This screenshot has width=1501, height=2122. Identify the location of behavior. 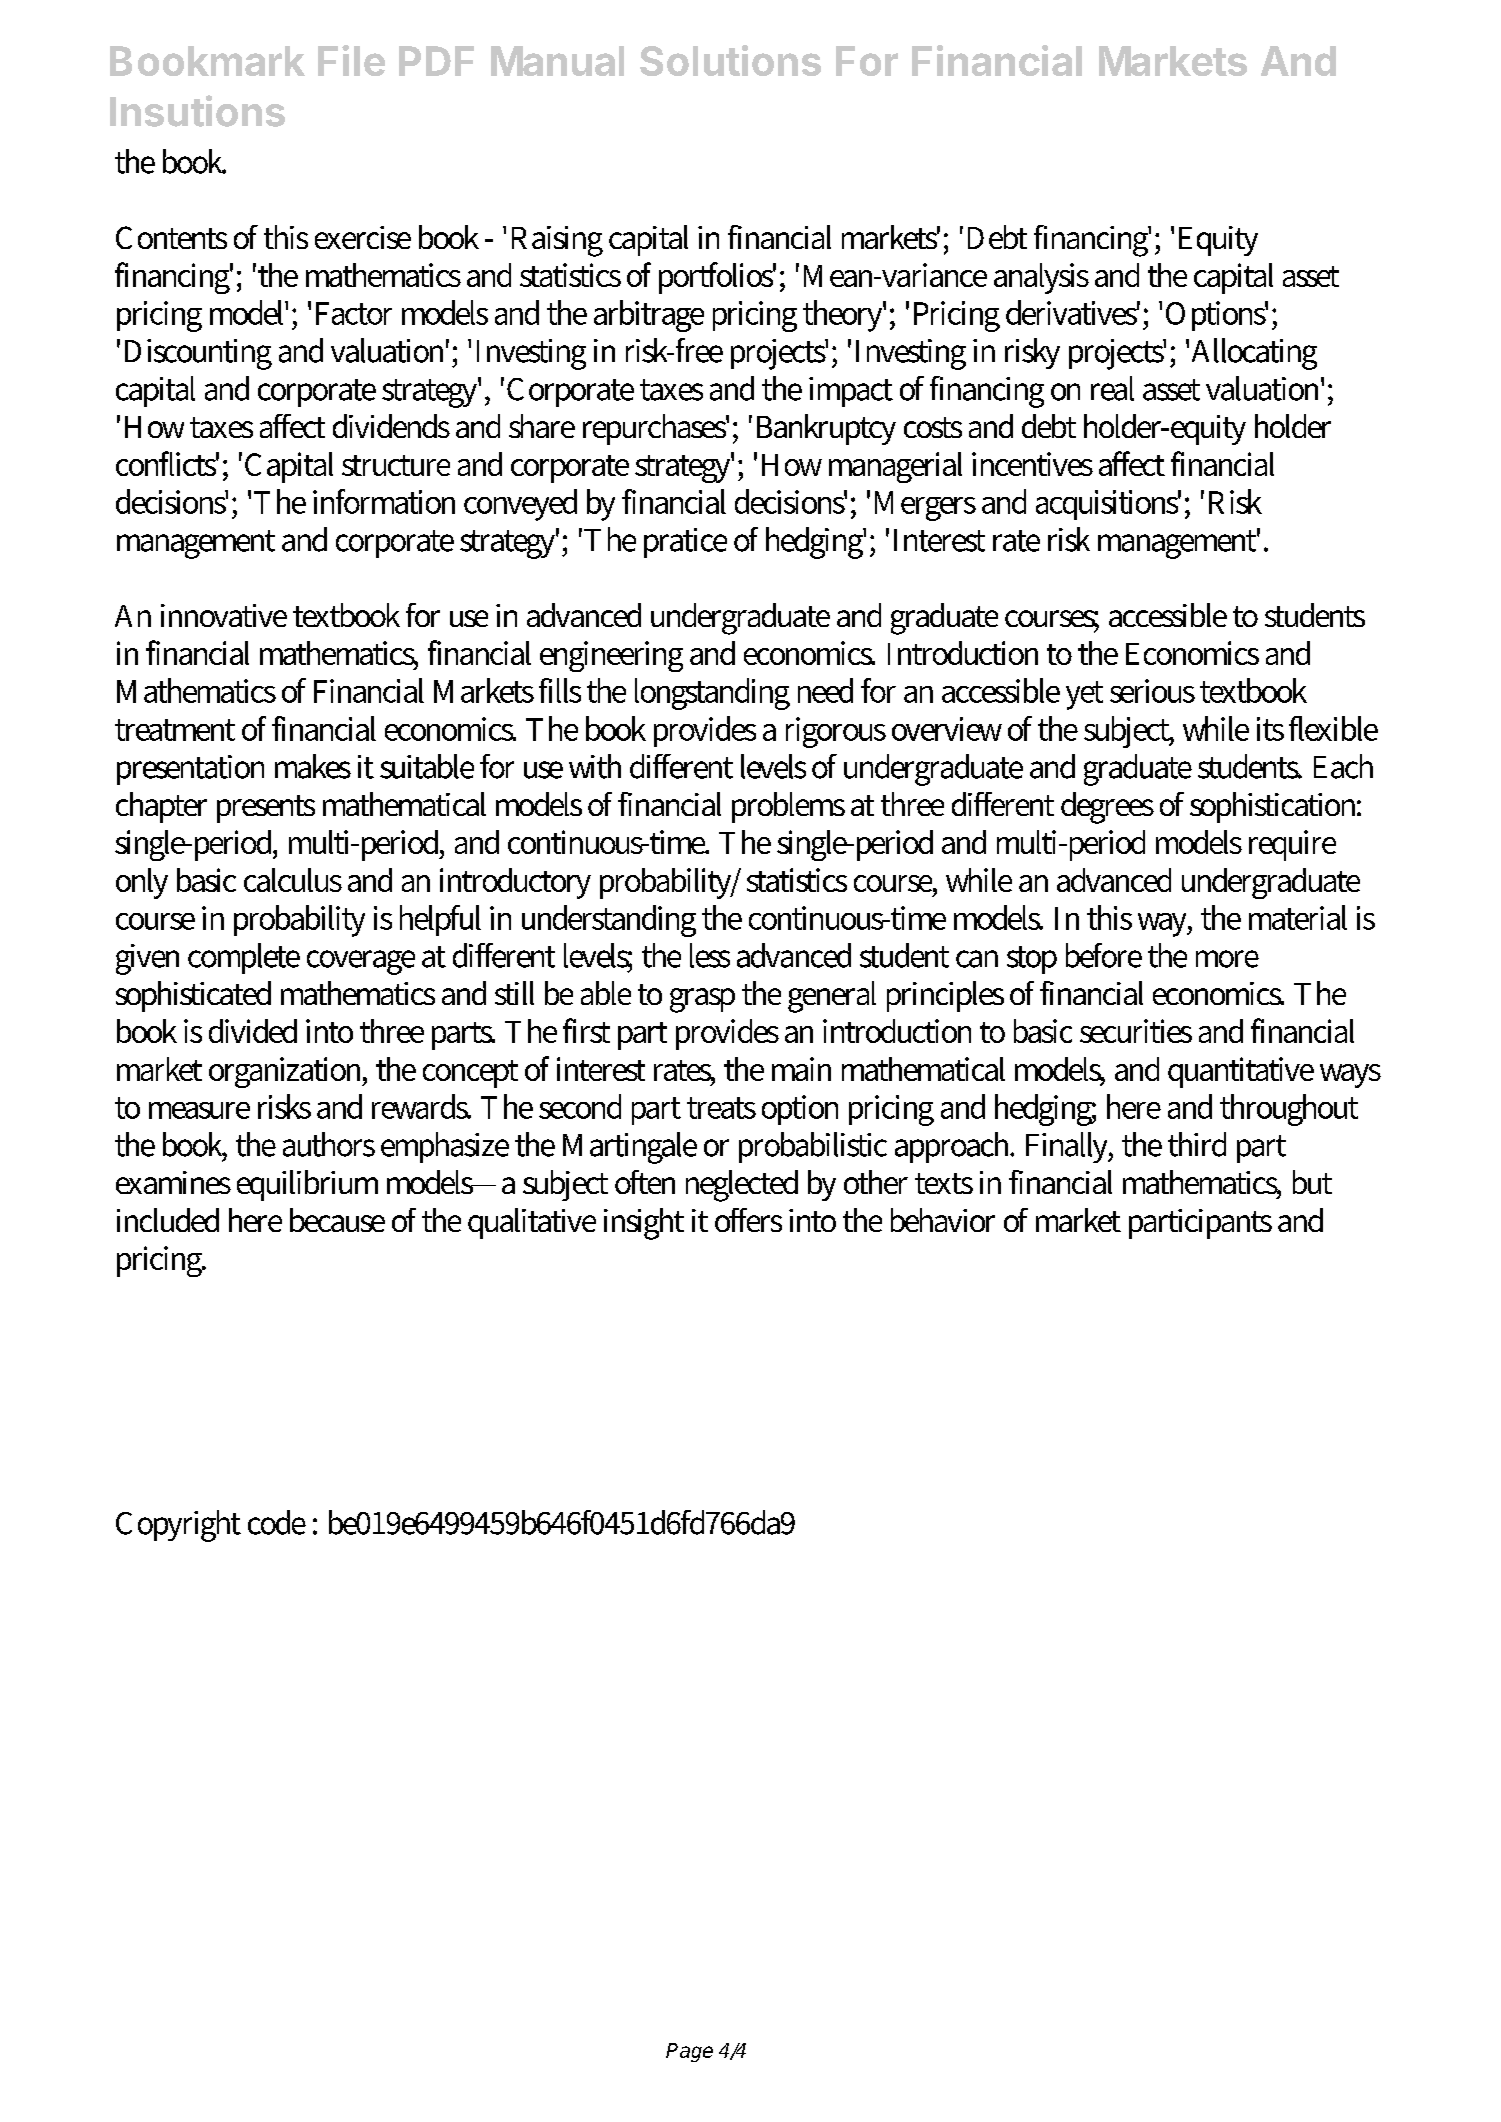
(943, 1220).
